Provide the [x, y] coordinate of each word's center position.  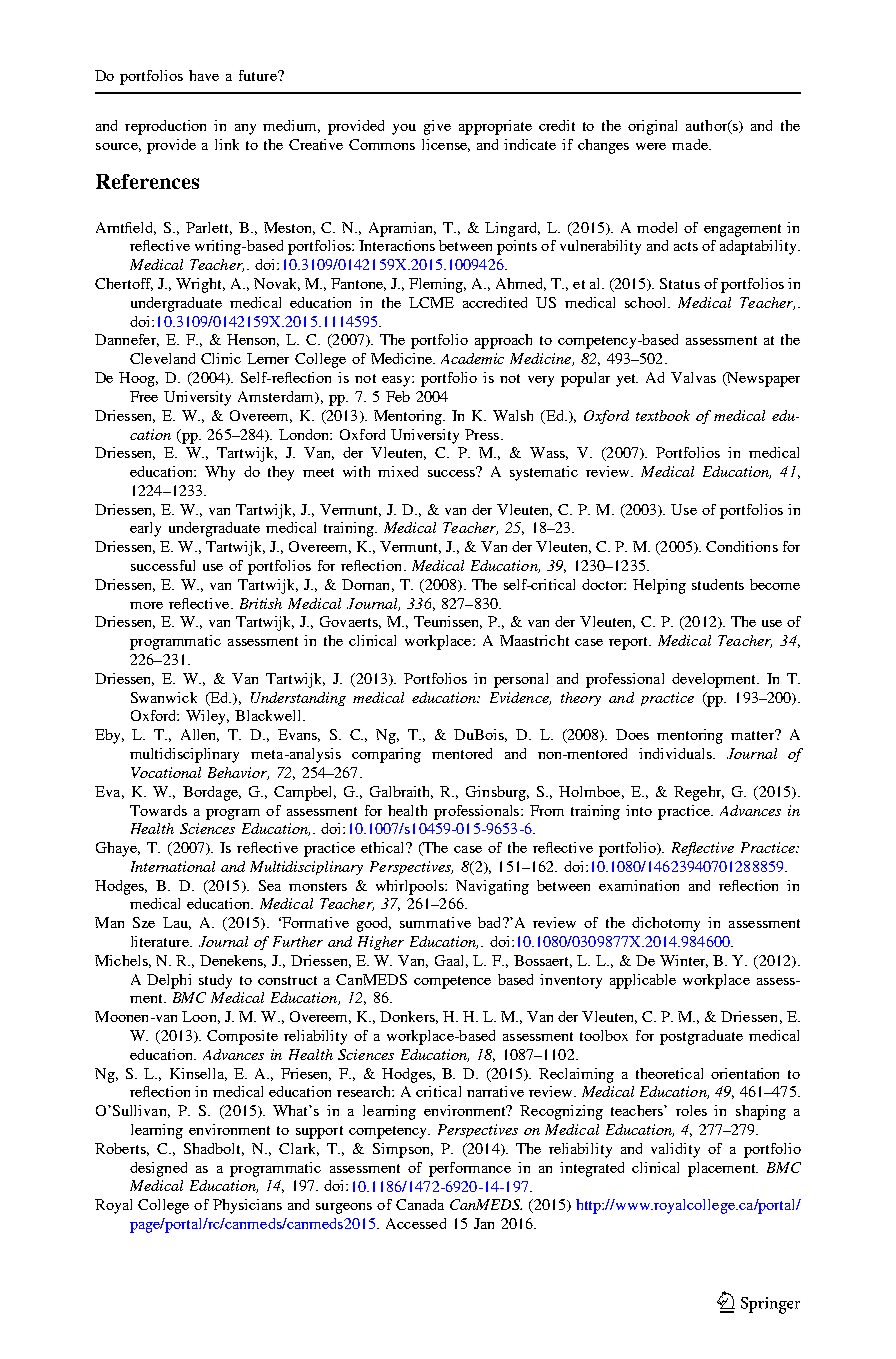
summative [435, 922]
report [629, 643]
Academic [472, 358]
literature [161, 941]
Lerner [268, 358]
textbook [663, 415]
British [261, 603]
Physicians [247, 1206]
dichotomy [666, 924]
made [691, 144]
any [245, 129]
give [437, 127]
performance [470, 1169]
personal [521, 680]
